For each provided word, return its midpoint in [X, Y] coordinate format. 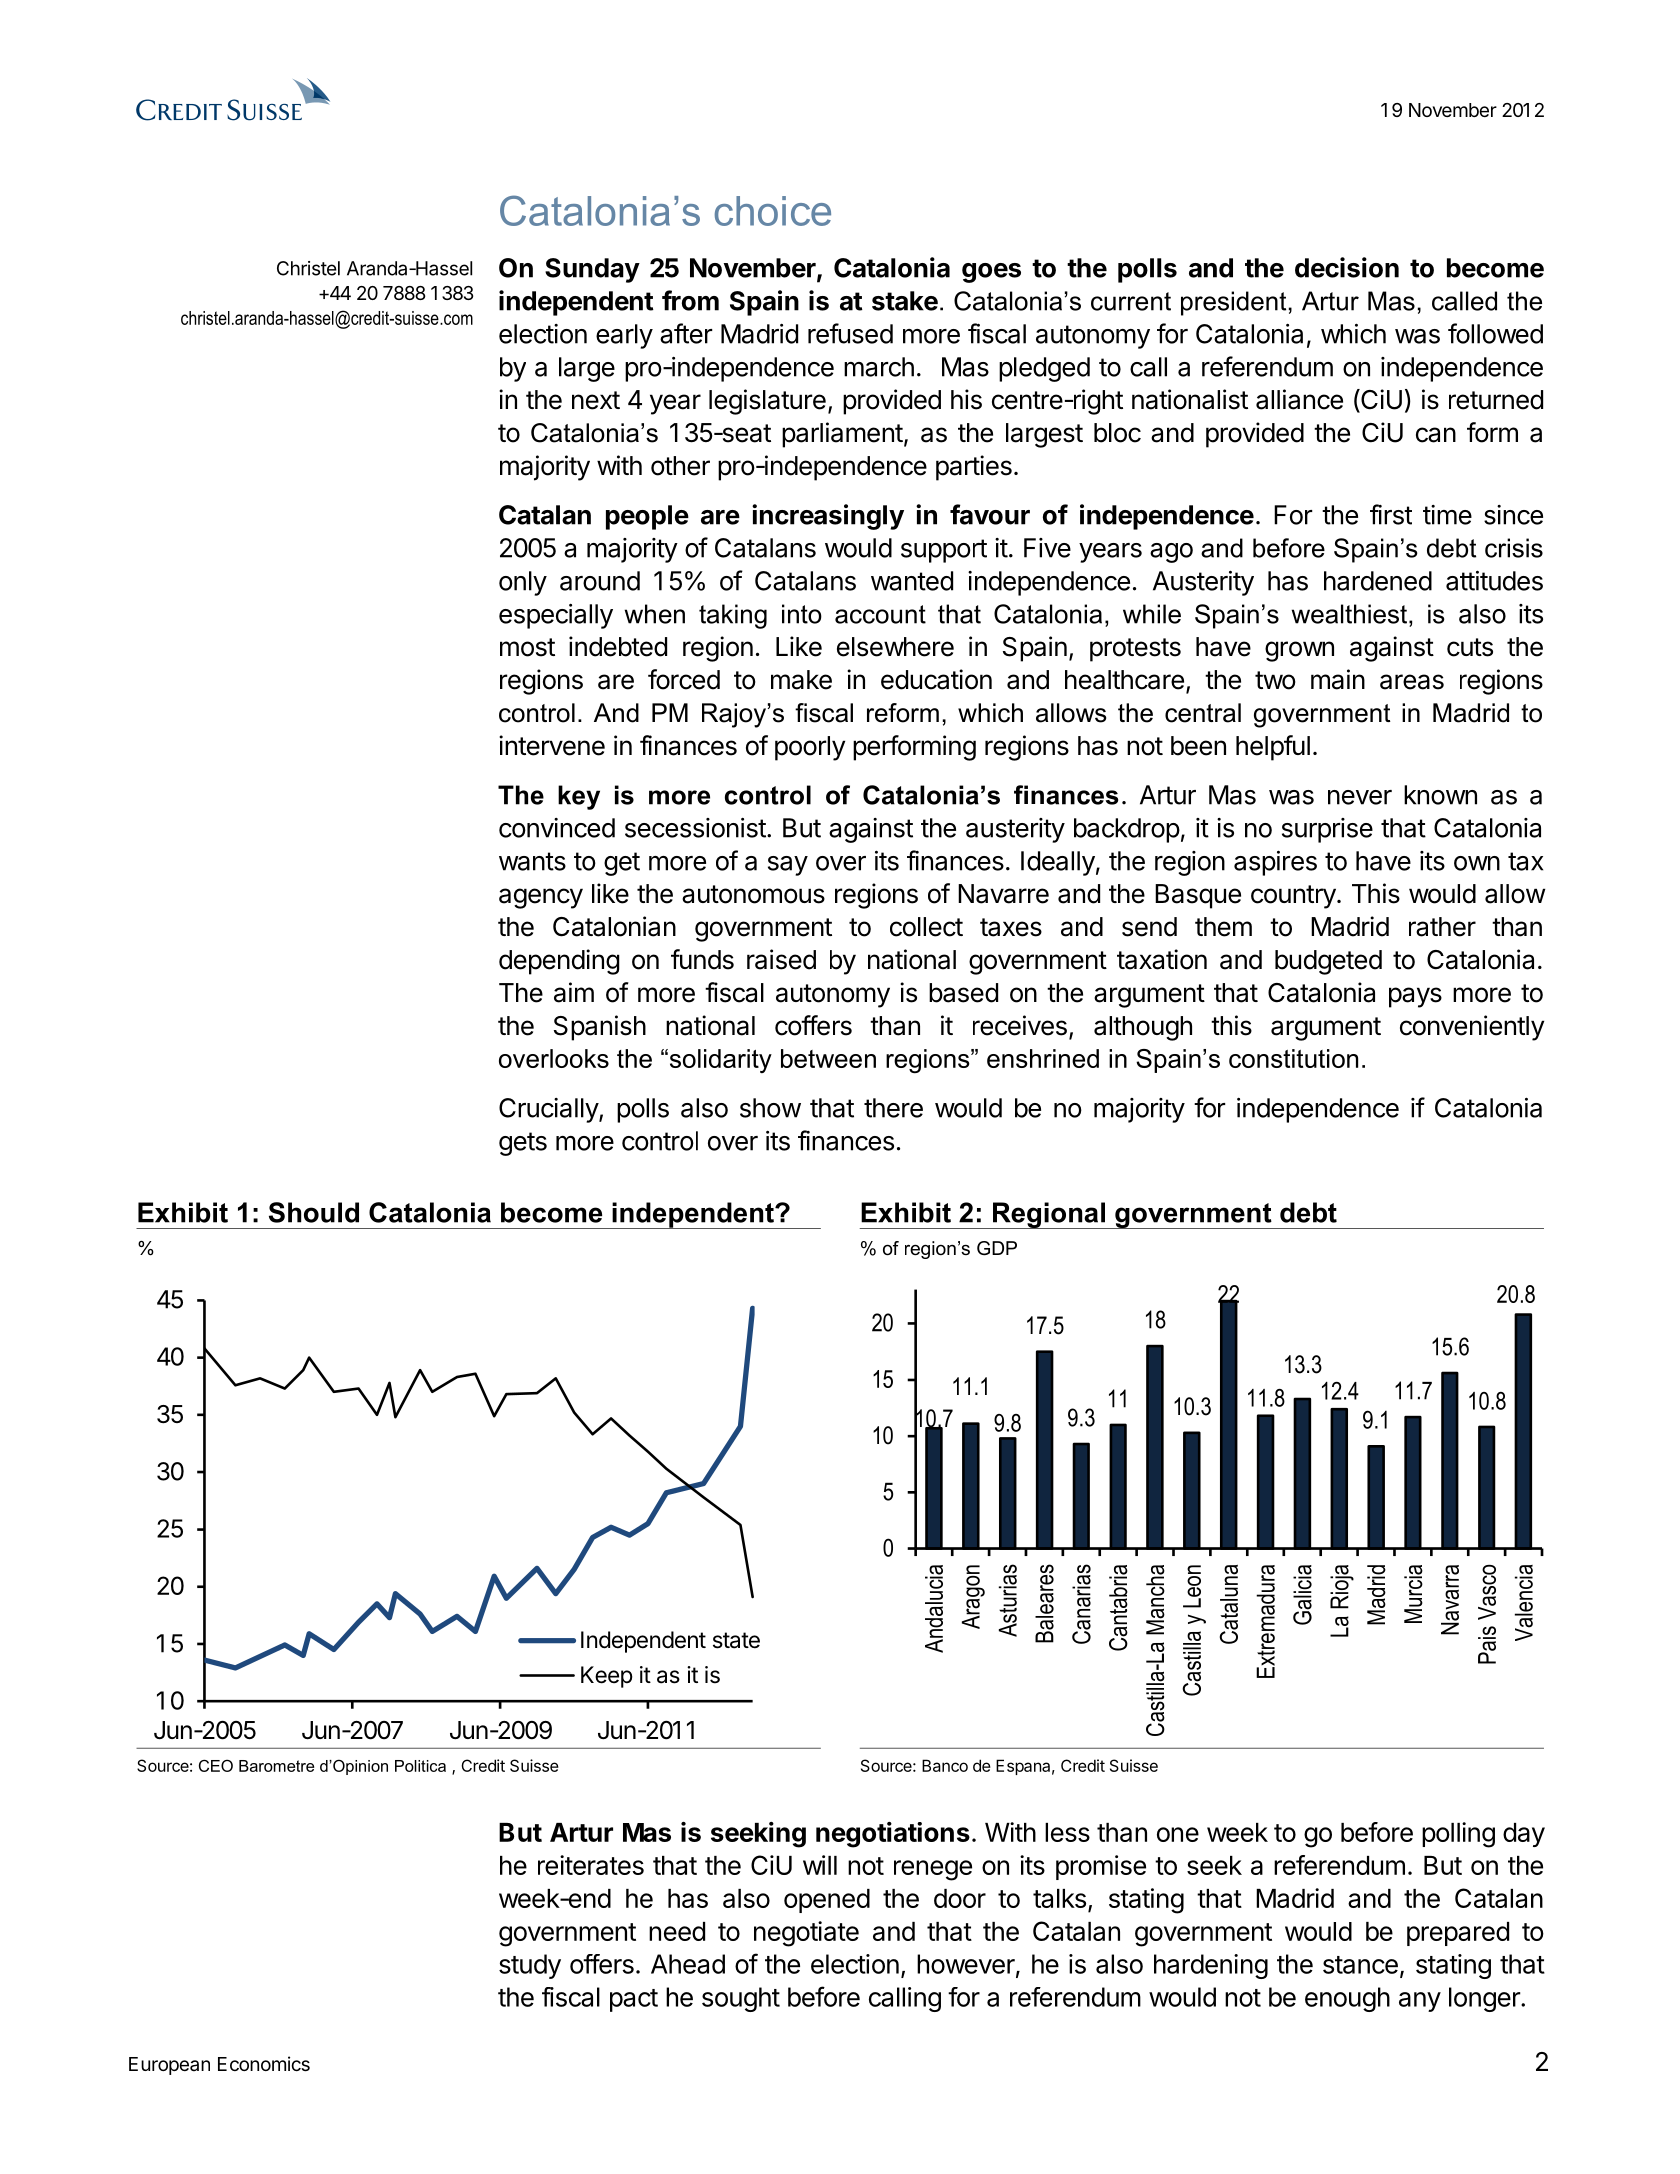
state [736, 1640]
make [801, 680]
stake [905, 301]
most [527, 647]
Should [314, 1212]
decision [1347, 267]
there [893, 1108]
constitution [1293, 1058]
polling [1458, 1835]
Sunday [592, 270]
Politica [420, 1766]
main [1338, 679]
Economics [264, 2063]
